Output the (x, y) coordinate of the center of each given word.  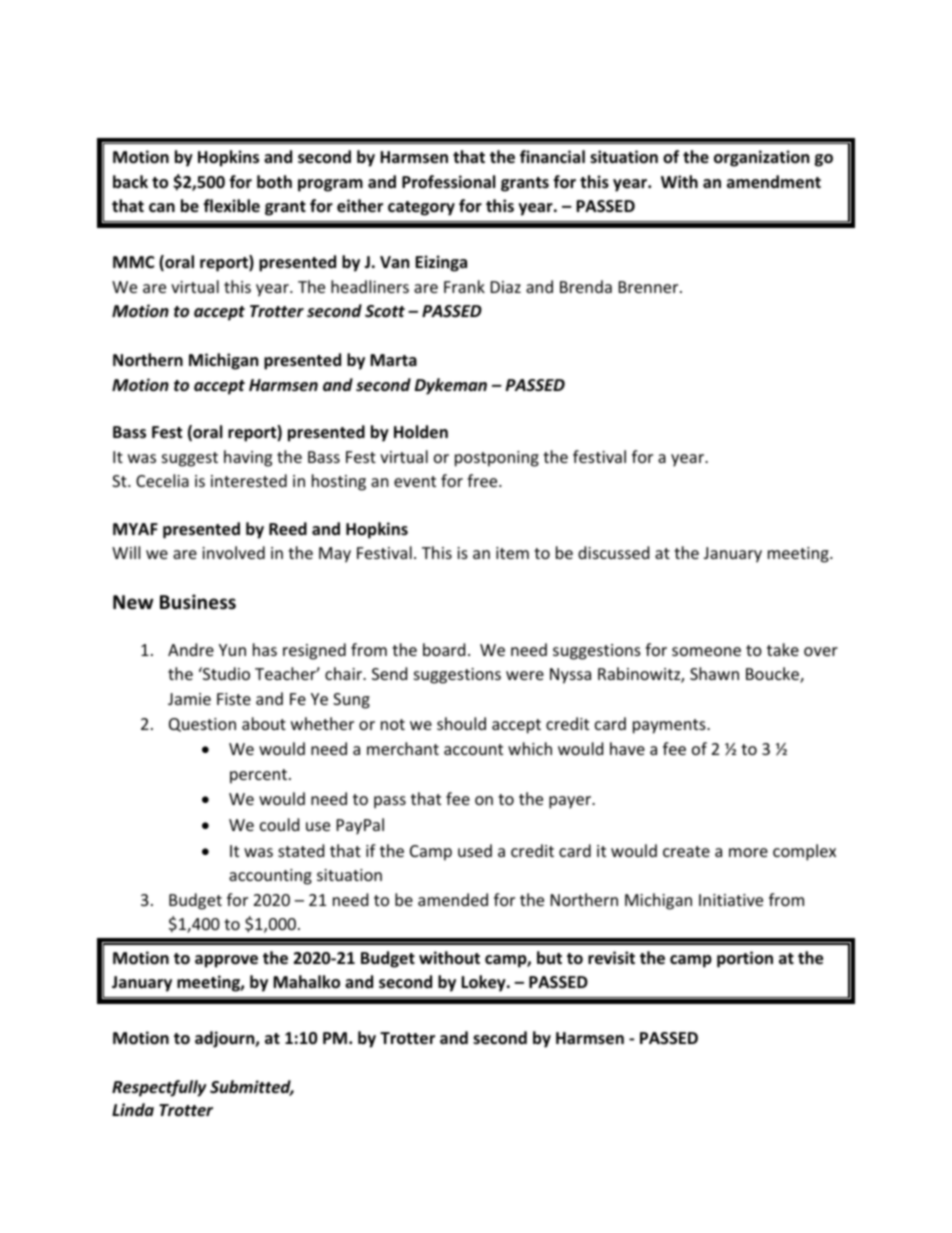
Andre (191, 649)
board (444, 649)
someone (706, 651)
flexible (231, 205)
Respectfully (159, 1088)
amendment (774, 182)
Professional (448, 182)
